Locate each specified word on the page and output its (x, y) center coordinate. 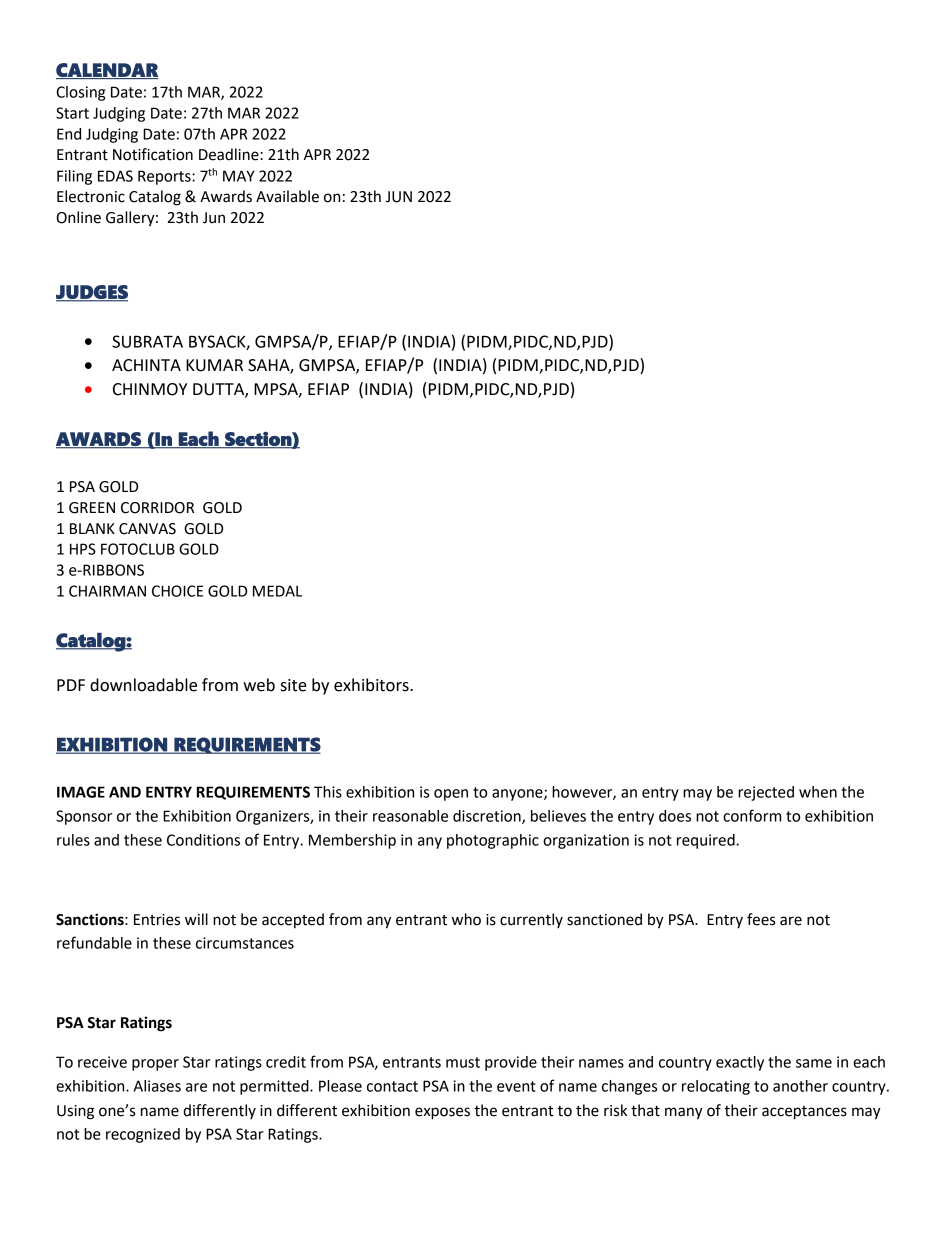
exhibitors (372, 685)
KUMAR (214, 365)
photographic (493, 841)
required (707, 841)
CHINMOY (150, 389)
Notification (153, 154)
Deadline (230, 154)
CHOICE (177, 591)
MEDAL (277, 591)
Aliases (157, 1086)
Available (287, 196)
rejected (766, 793)
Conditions (203, 840)
